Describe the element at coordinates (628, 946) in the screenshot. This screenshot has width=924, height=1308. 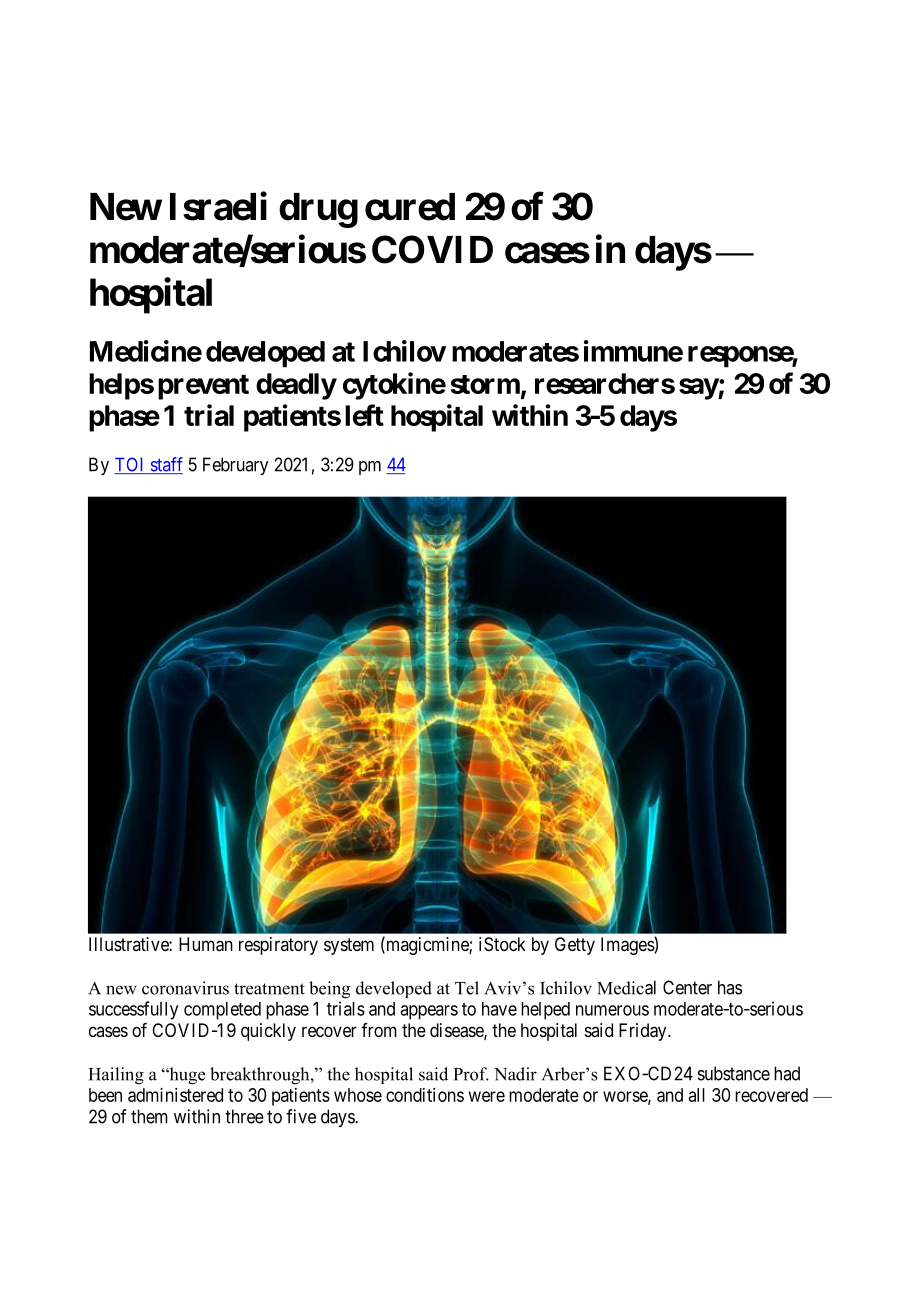
I see `Images` at that location.
